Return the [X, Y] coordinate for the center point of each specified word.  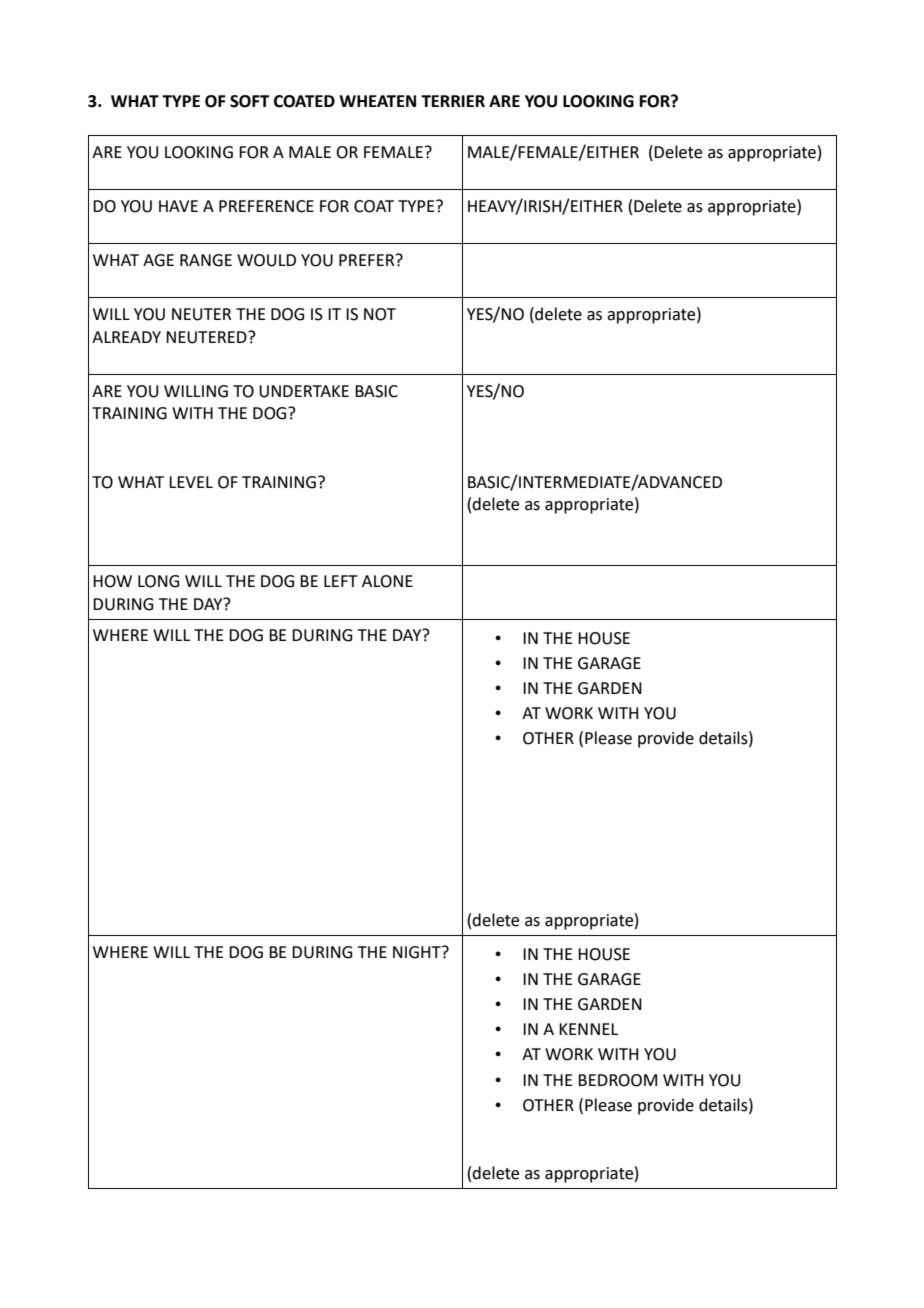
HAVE [178, 206]
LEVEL [191, 482]
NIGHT [418, 952]
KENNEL [588, 1029]
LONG [158, 581]
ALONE [387, 581]
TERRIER [453, 101]
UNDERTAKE [304, 391]
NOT [380, 314]
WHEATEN [377, 101]
